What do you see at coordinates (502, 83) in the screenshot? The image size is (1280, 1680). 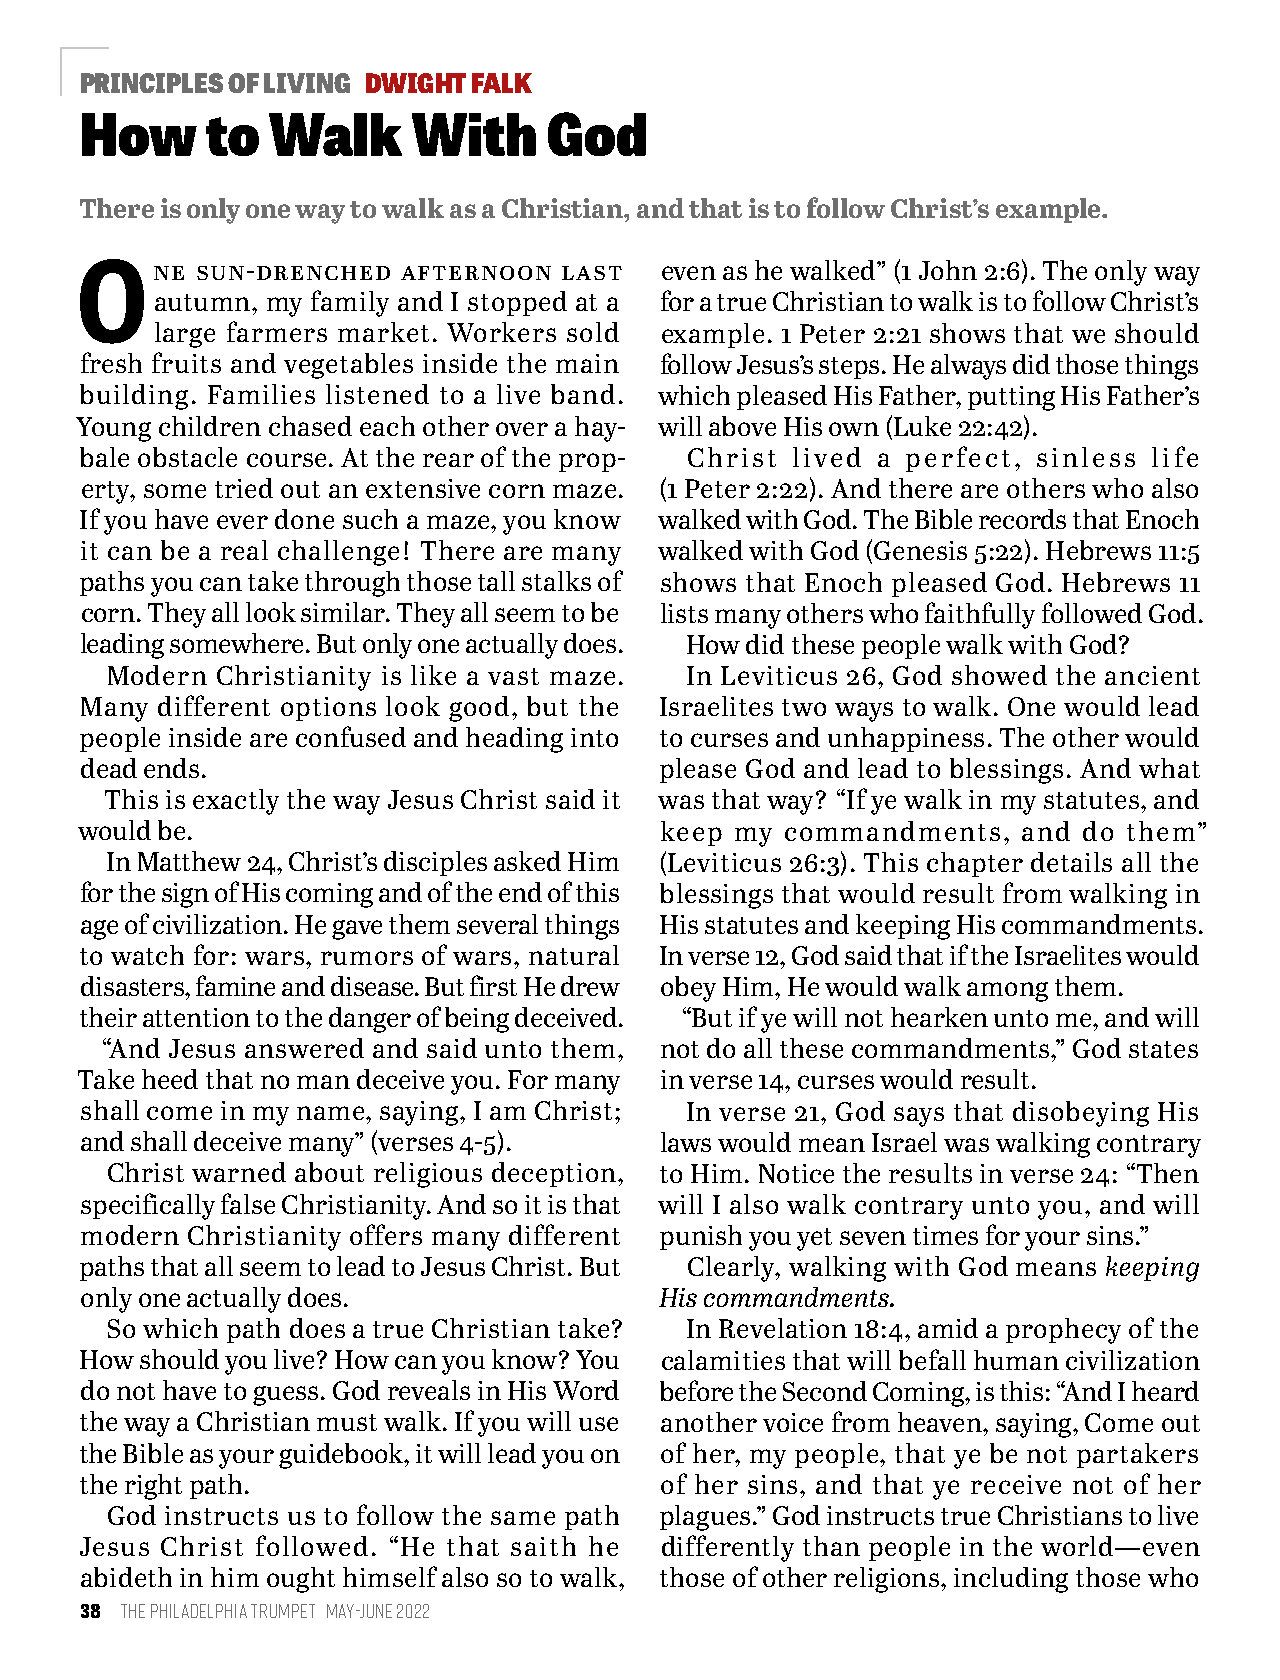 I see `FALK` at bounding box center [502, 83].
